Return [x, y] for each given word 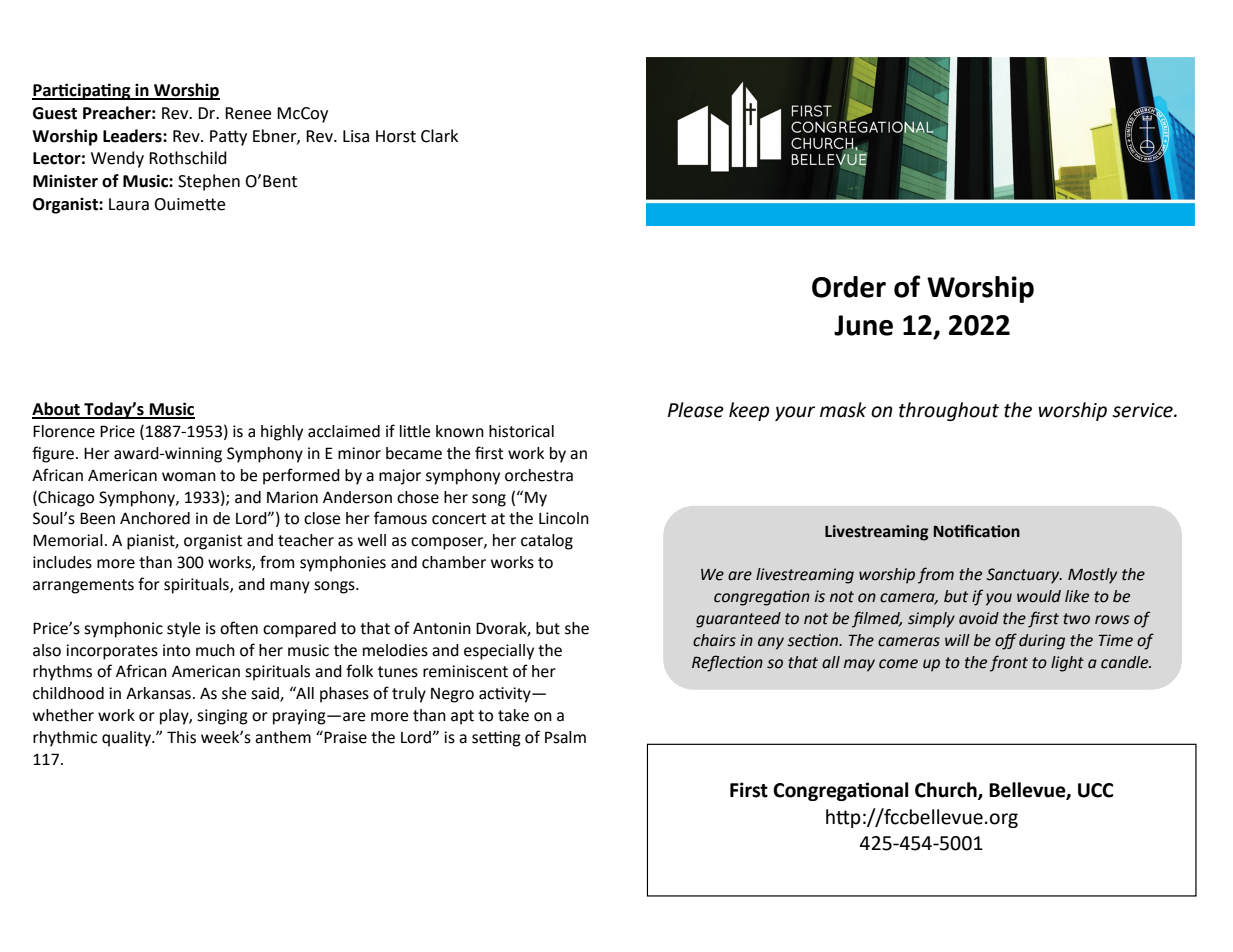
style [183, 630]
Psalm [565, 737]
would [1039, 596]
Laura [129, 204]
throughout [949, 411]
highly [282, 433]
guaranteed [738, 620]
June [863, 325]
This [181, 737]
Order [849, 287]
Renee [248, 113]
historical [521, 431]
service [1143, 410]
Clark [439, 136]
